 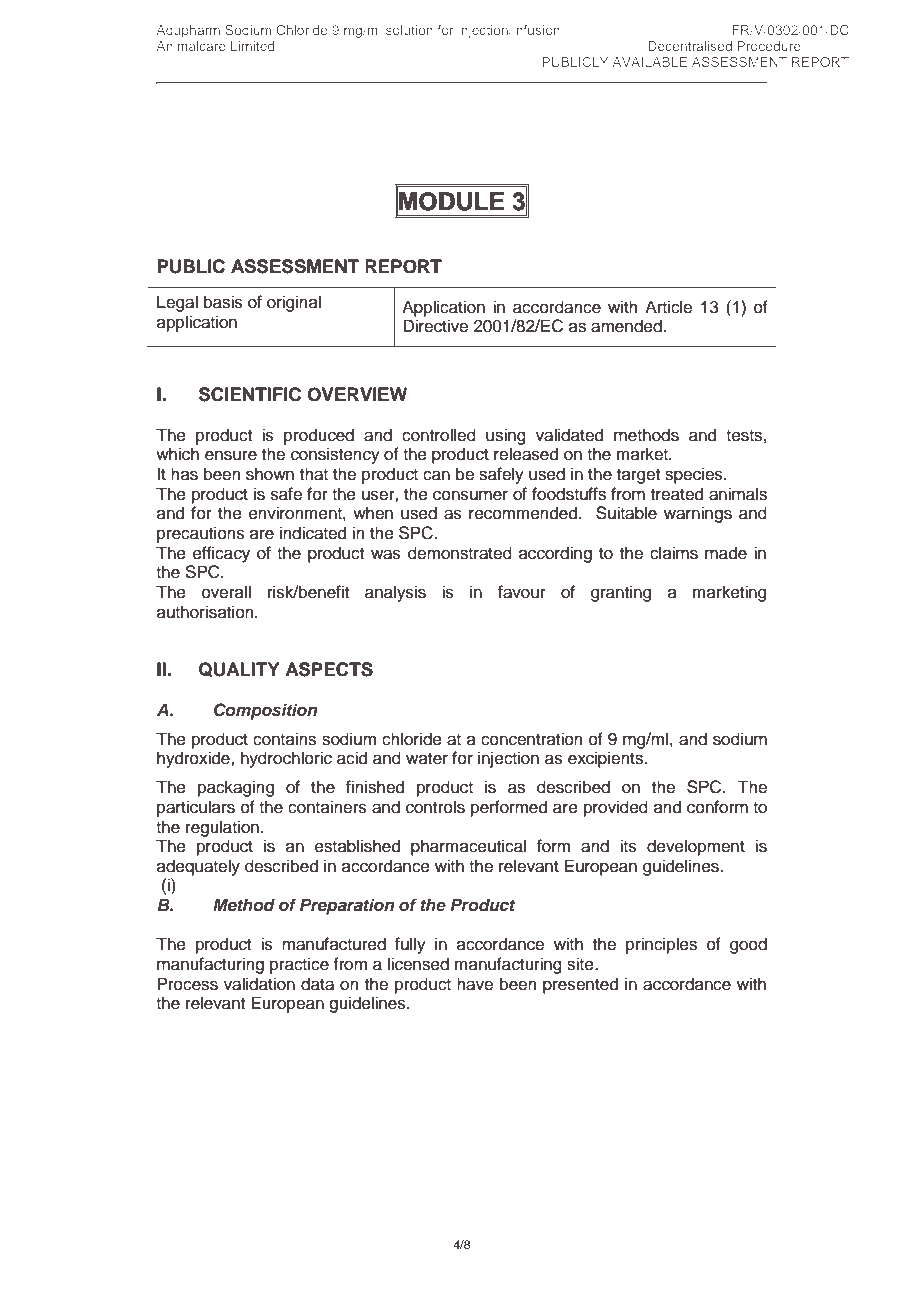 What do you see at coordinates (470, 495) in the screenshot?
I see `consumer` at bounding box center [470, 495].
